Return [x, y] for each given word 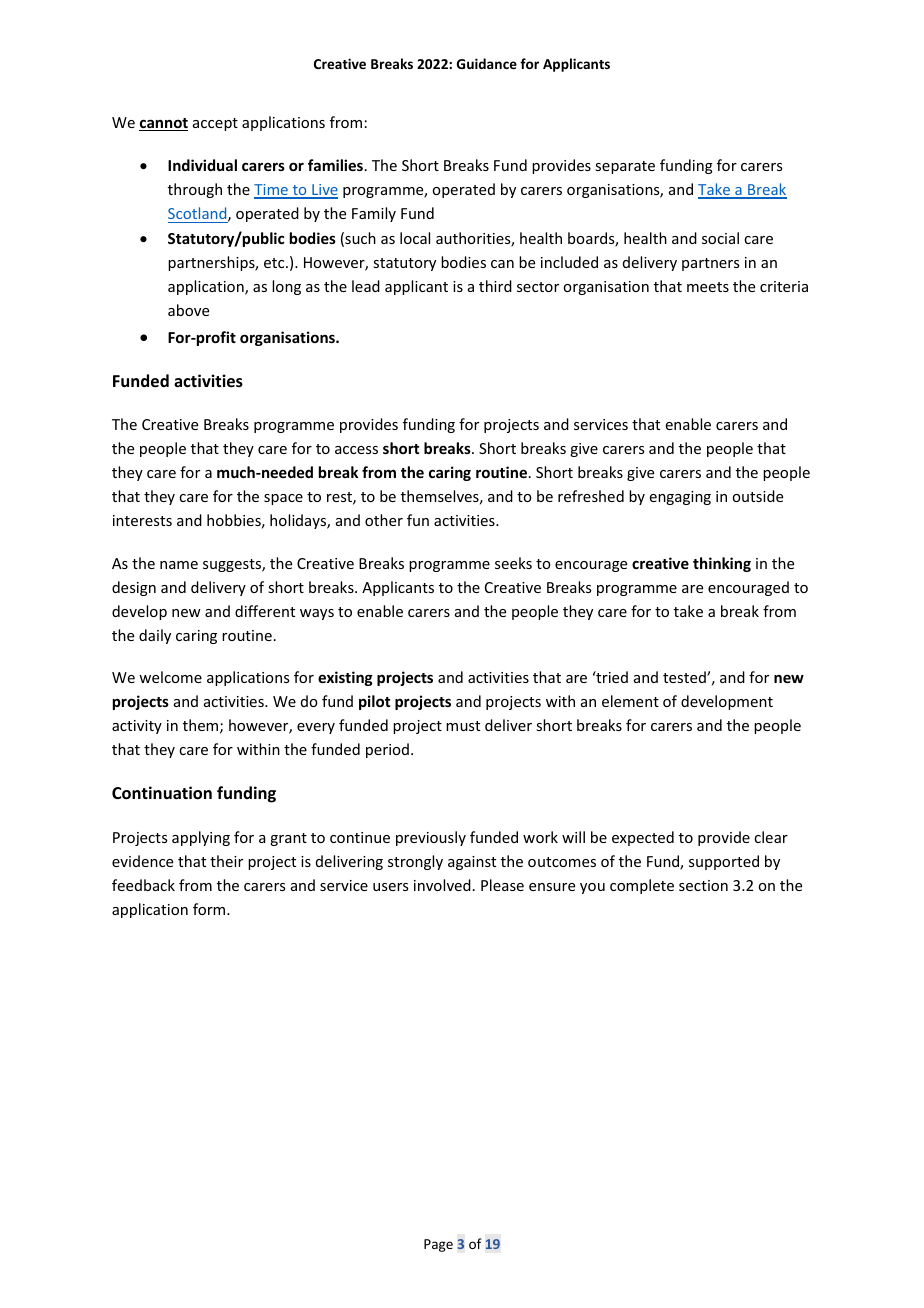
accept [215, 124]
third [495, 286]
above [188, 310]
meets [708, 287]
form [210, 909]
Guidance [487, 63]
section [703, 885]
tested [685, 677]
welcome [170, 677]
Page [438, 1245]
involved [442, 885]
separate [625, 167]
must [463, 726]
